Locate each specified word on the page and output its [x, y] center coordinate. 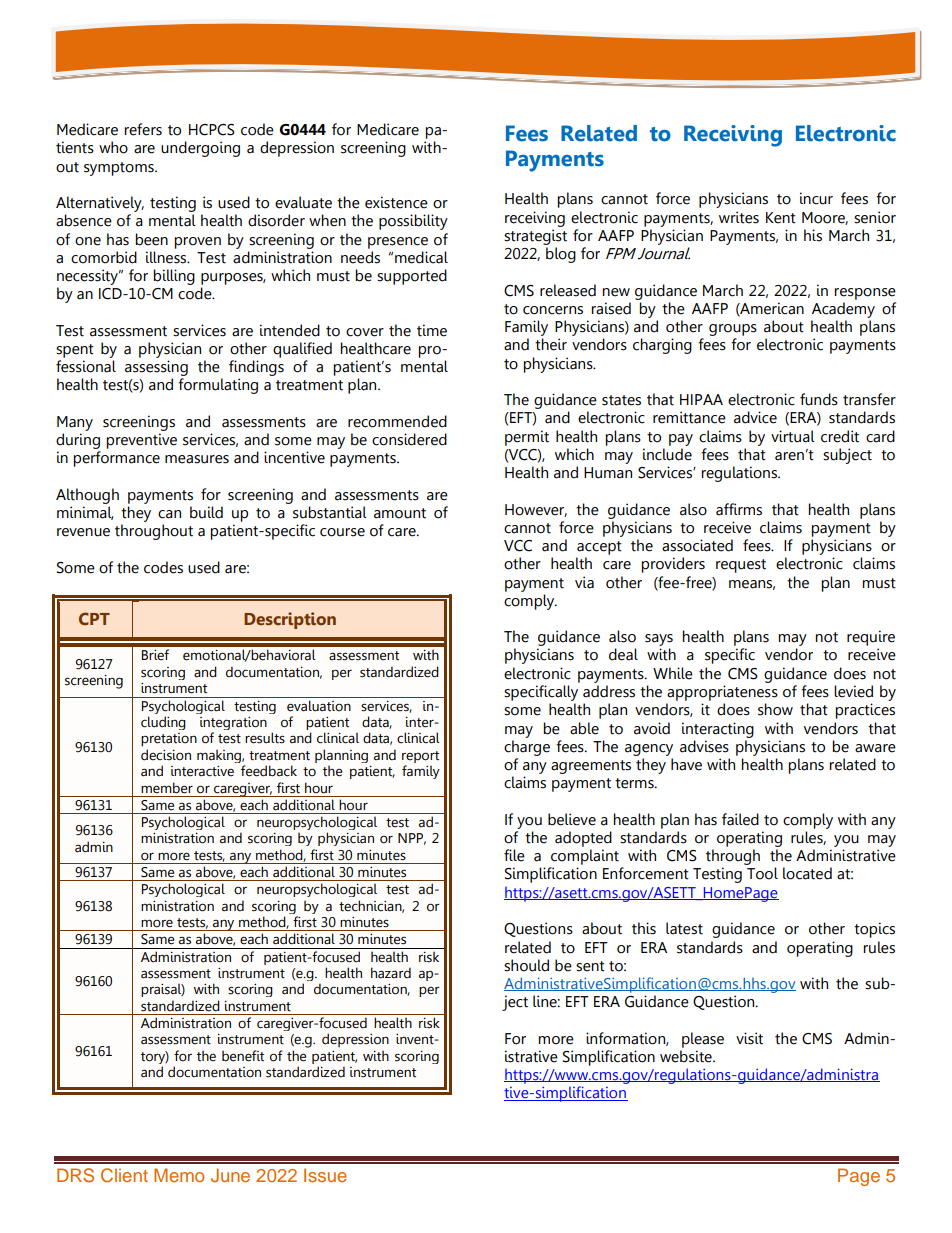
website [687, 1056]
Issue [325, 1175]
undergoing [200, 149]
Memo [179, 1175]
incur [816, 198]
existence [396, 202]
